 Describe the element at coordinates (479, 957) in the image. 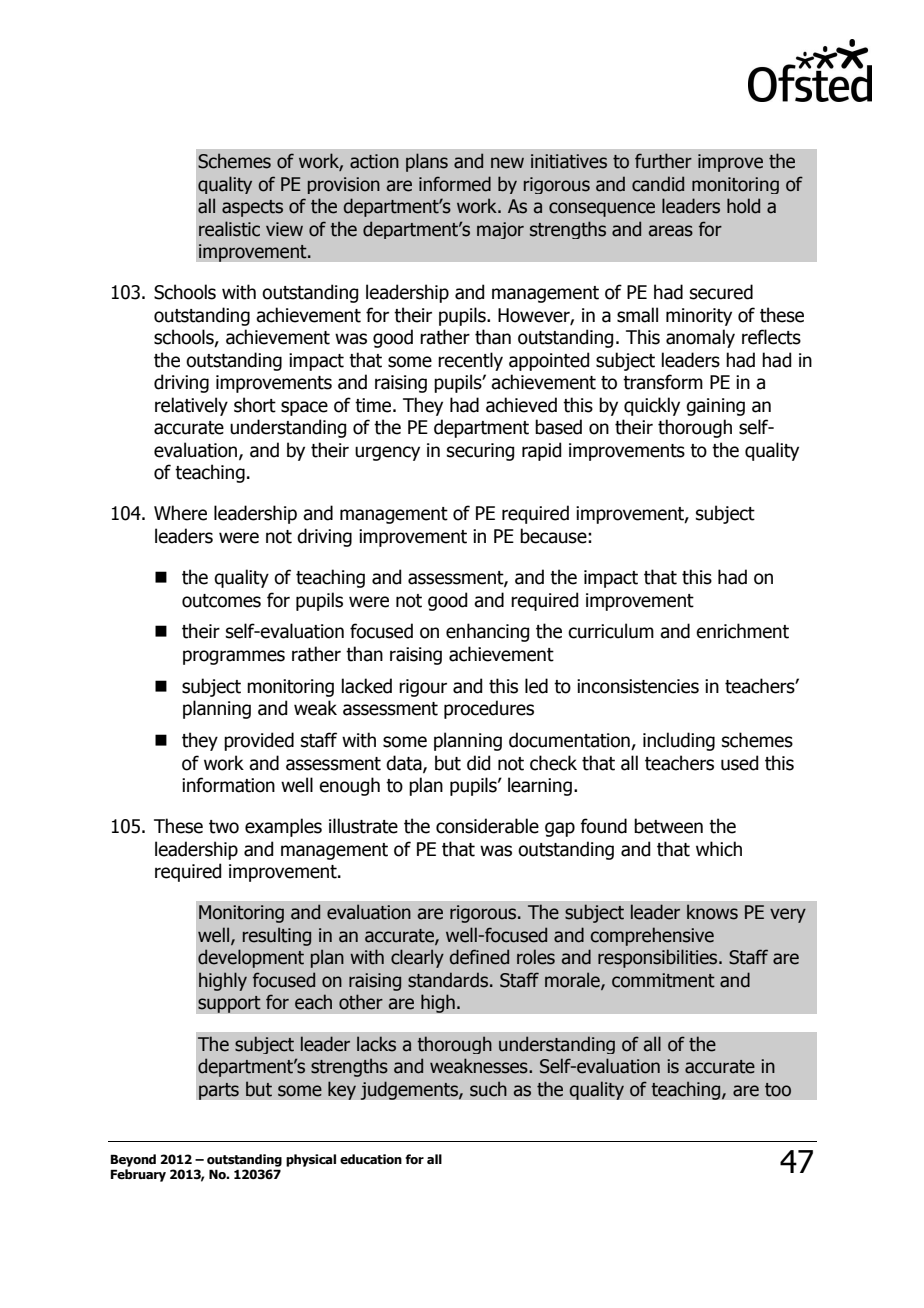

I see `defined` at that location.
